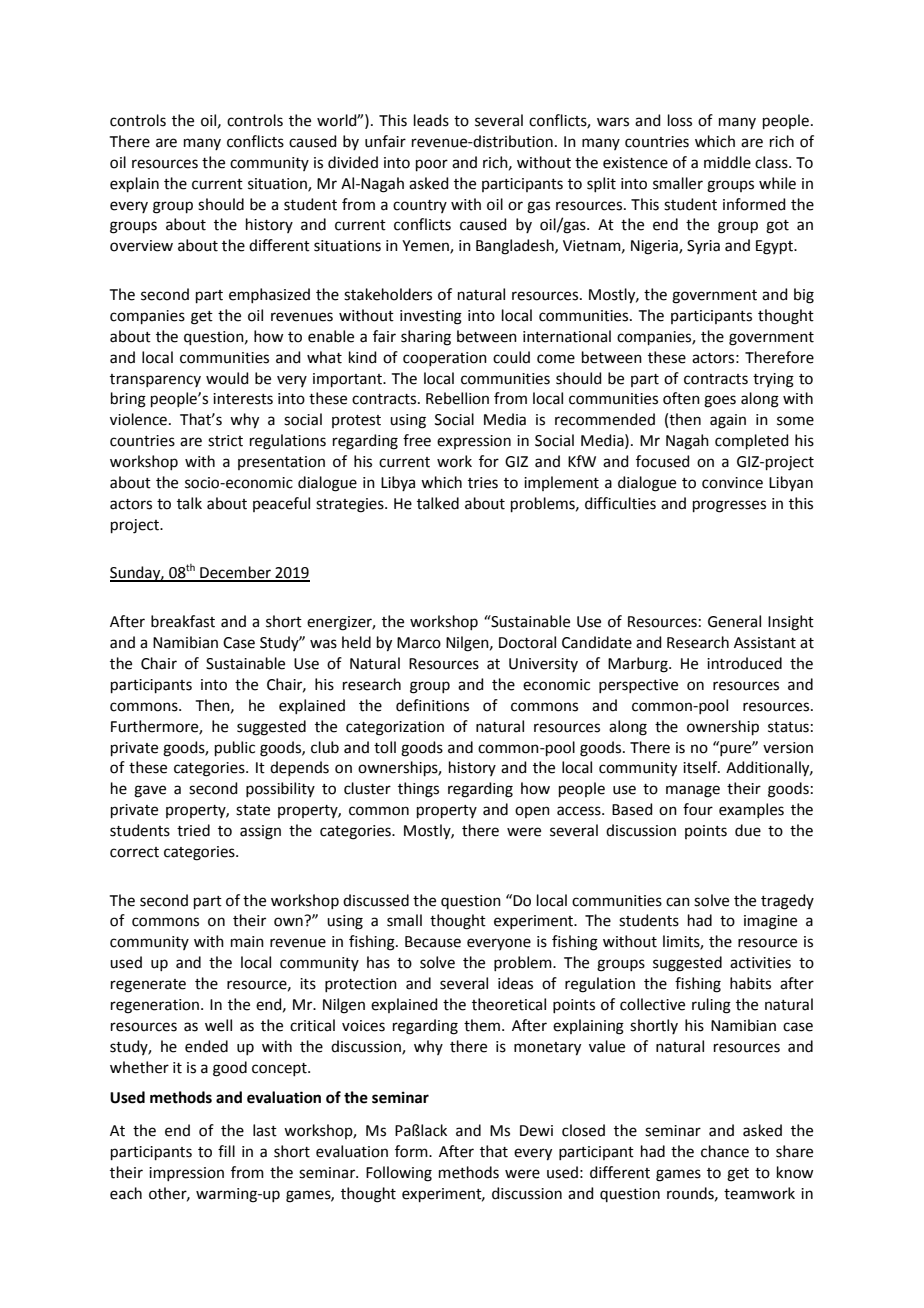 This screenshot has width=924, height=1308. I want to click on Marco, so click(419, 643).
